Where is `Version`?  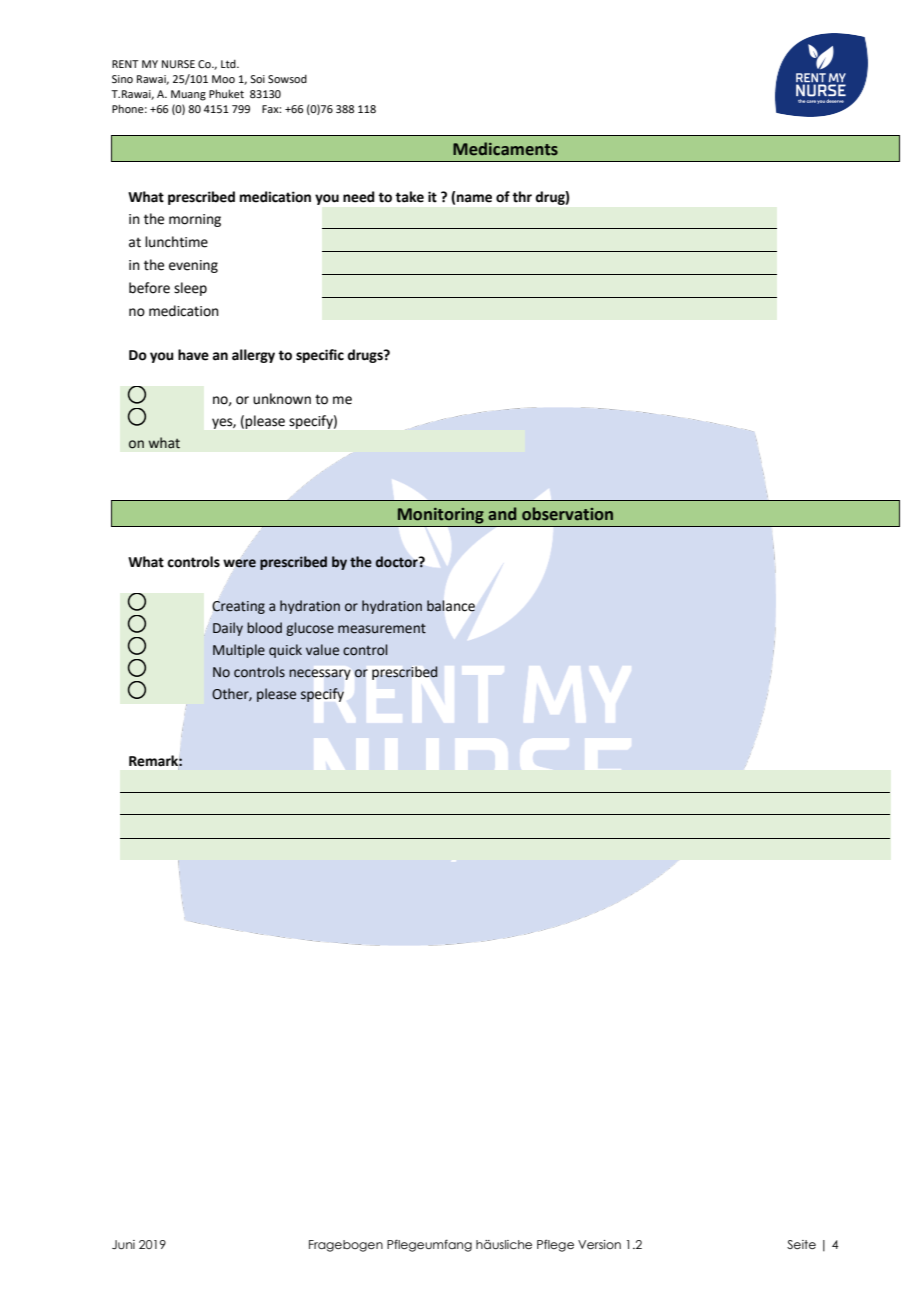 Version is located at coordinates (599, 1244).
